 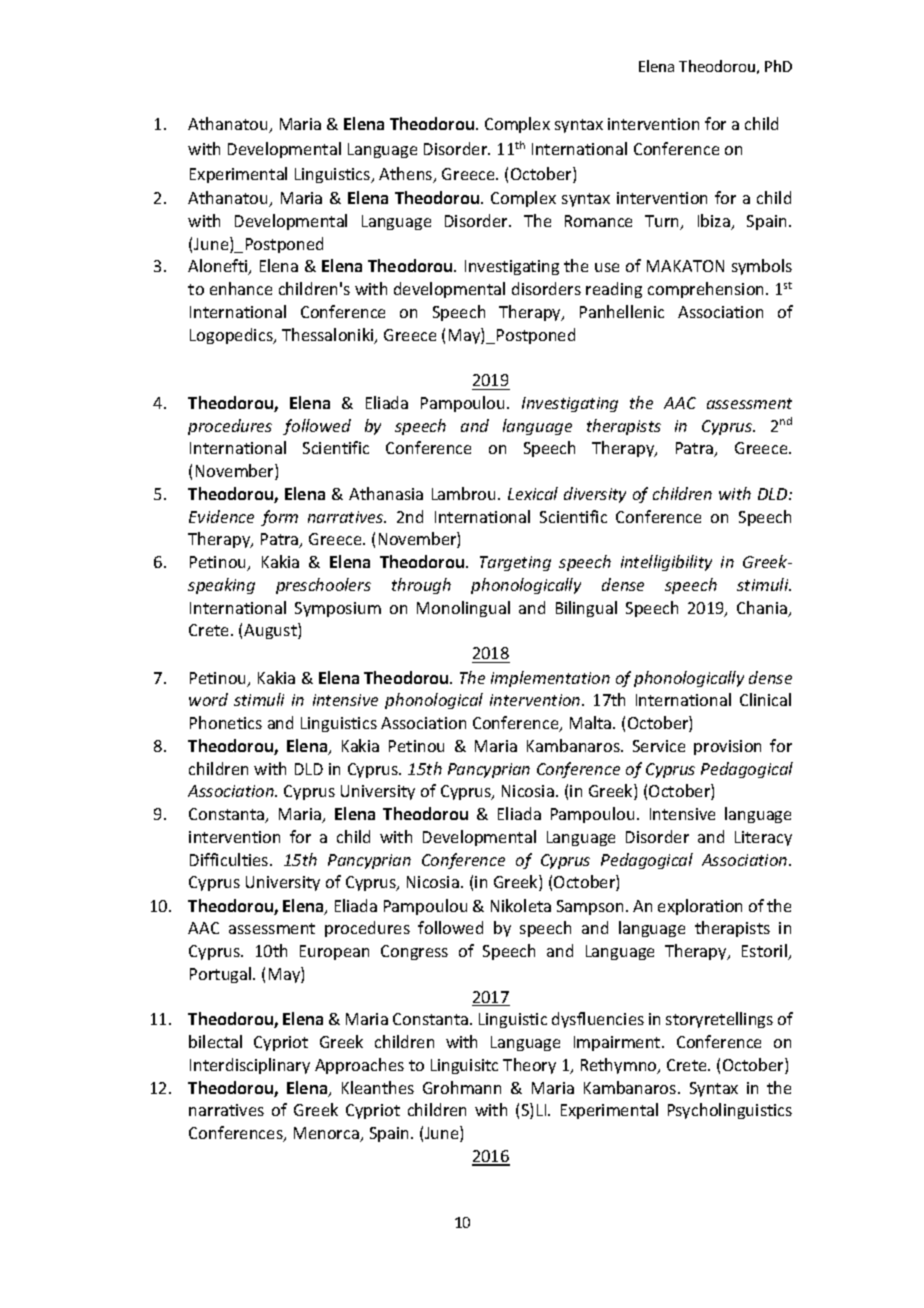 What do you see at coordinates (592, 722) in the screenshot?
I see `Malta` at bounding box center [592, 722].
